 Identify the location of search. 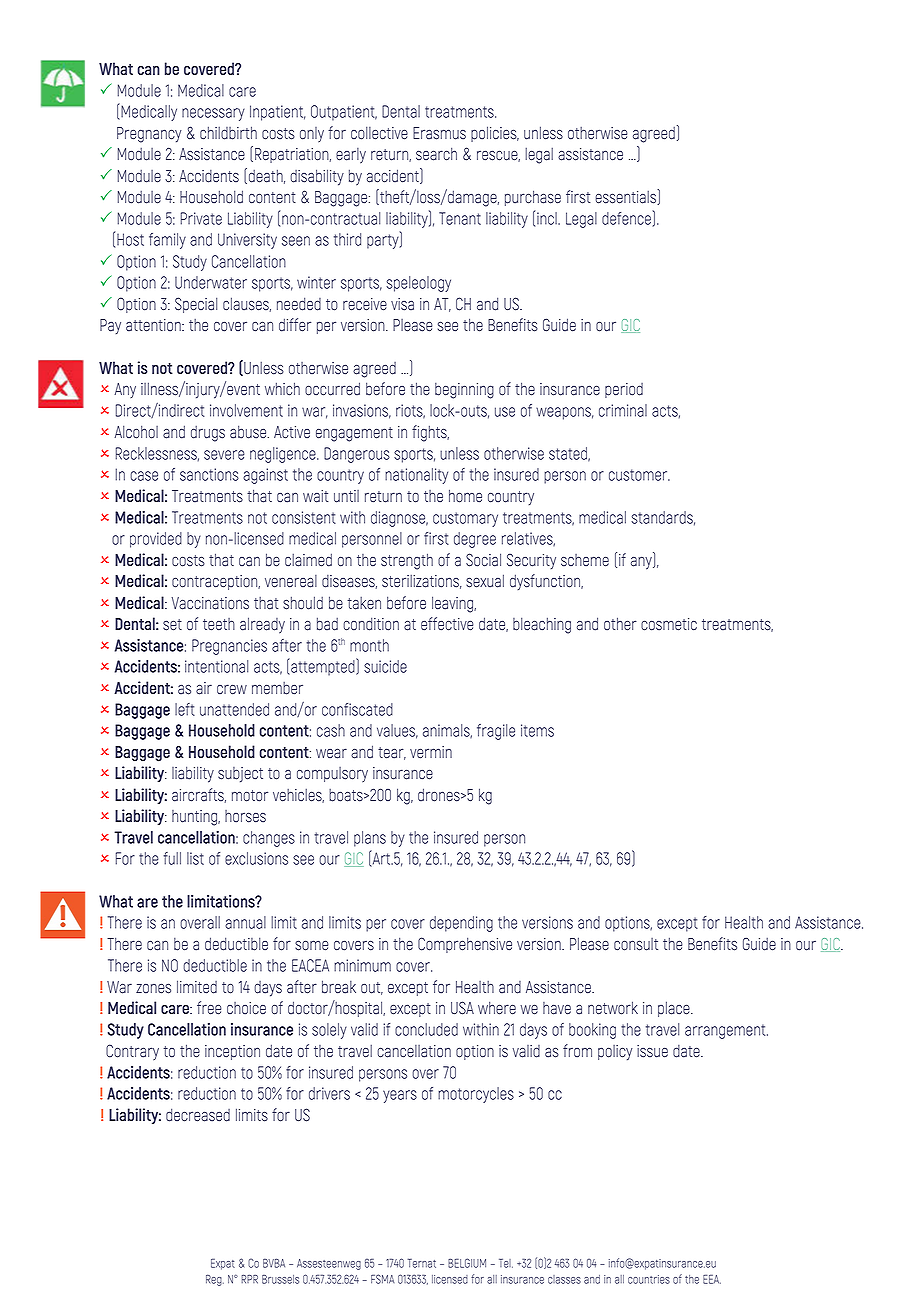
(436, 154).
